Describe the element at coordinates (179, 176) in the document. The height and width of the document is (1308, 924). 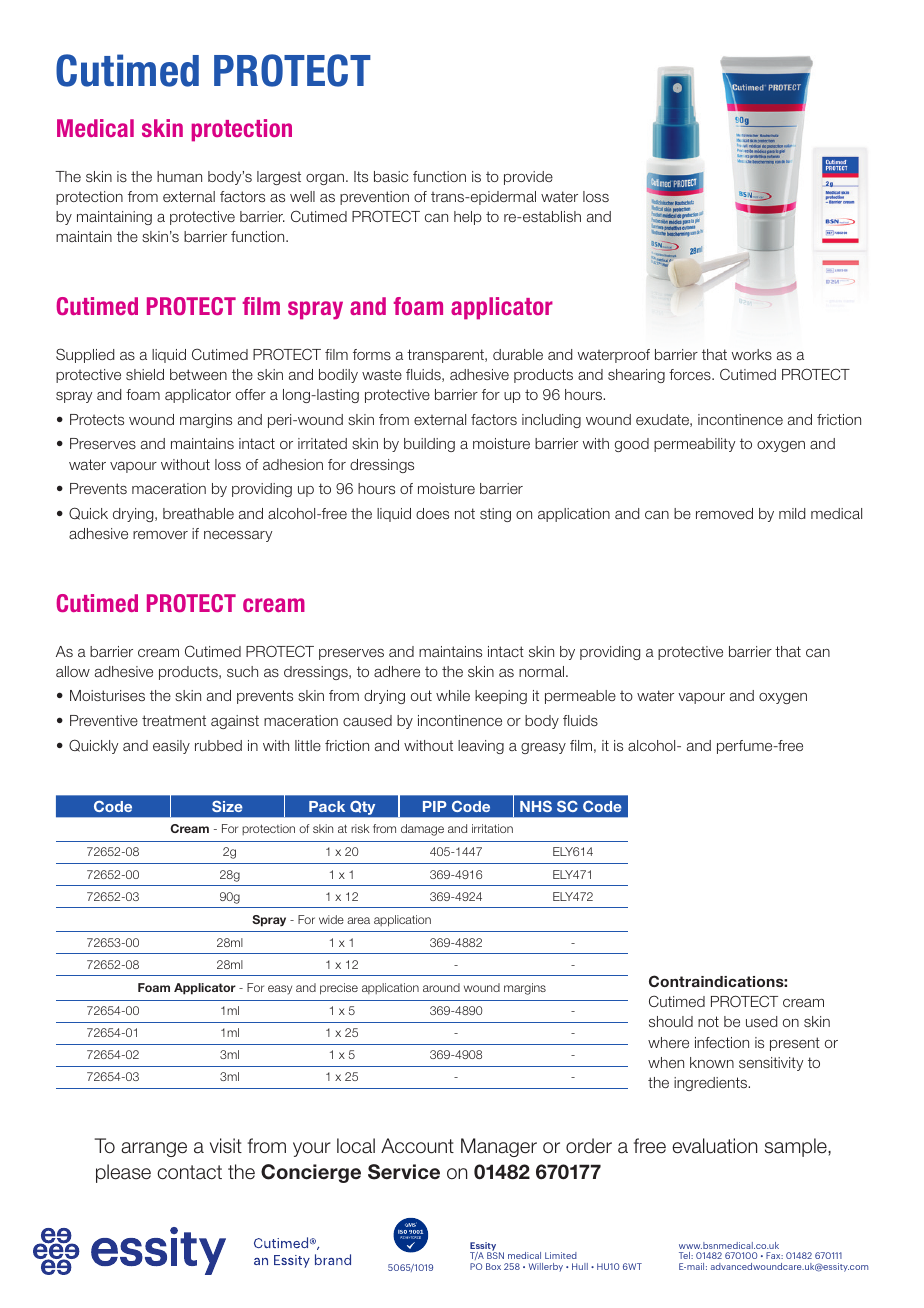
I see `human` at that location.
